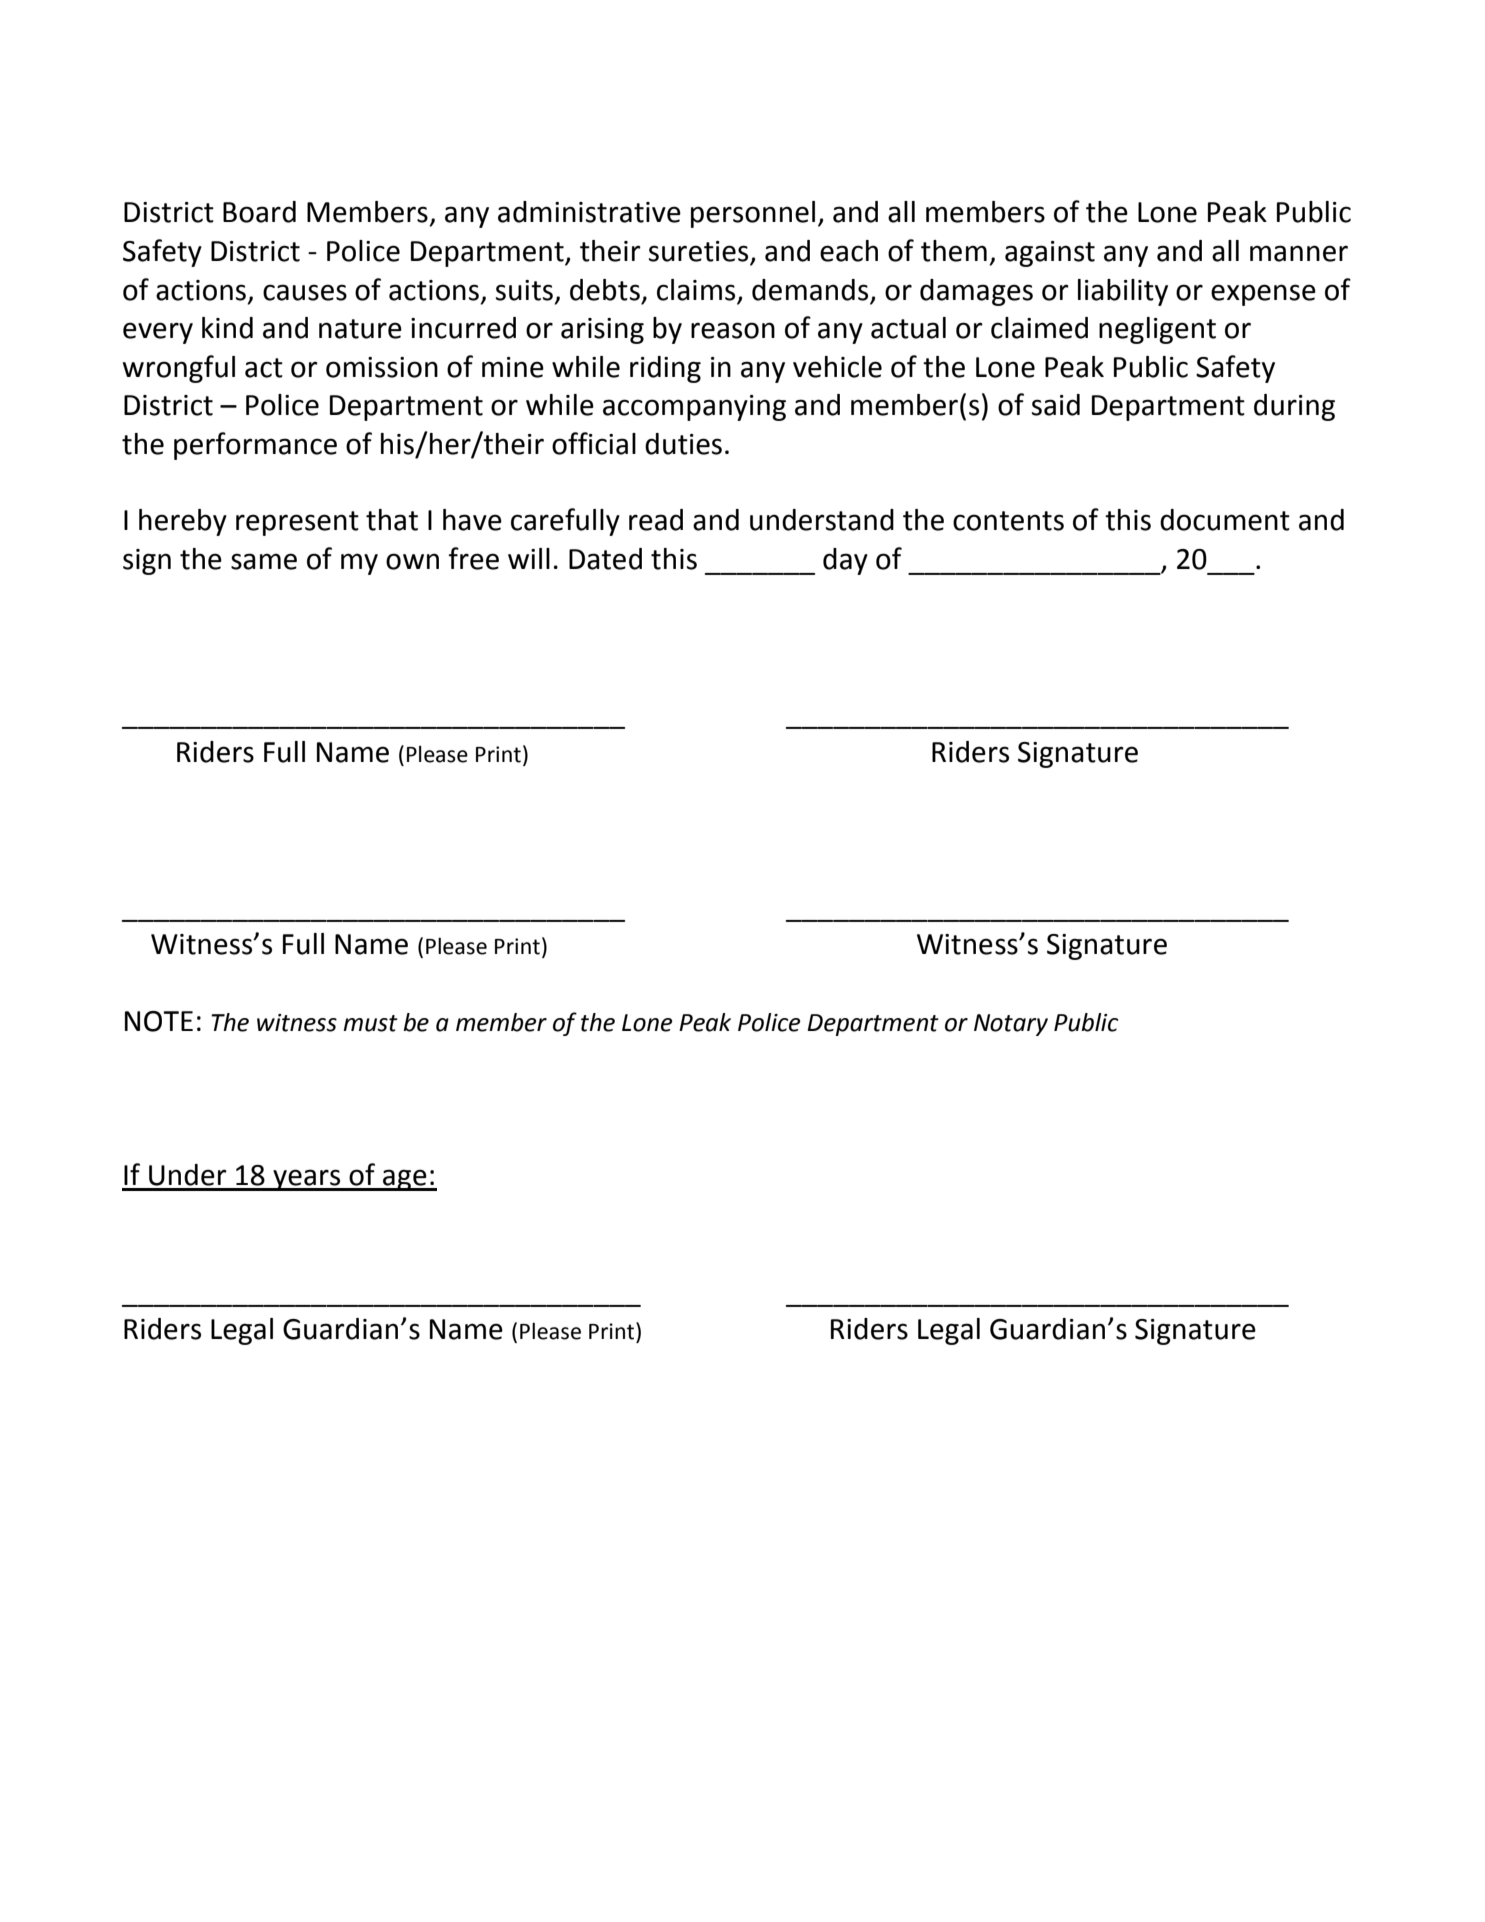  Describe the element at coordinates (753, 214) in the screenshot. I see `personnel` at that location.
